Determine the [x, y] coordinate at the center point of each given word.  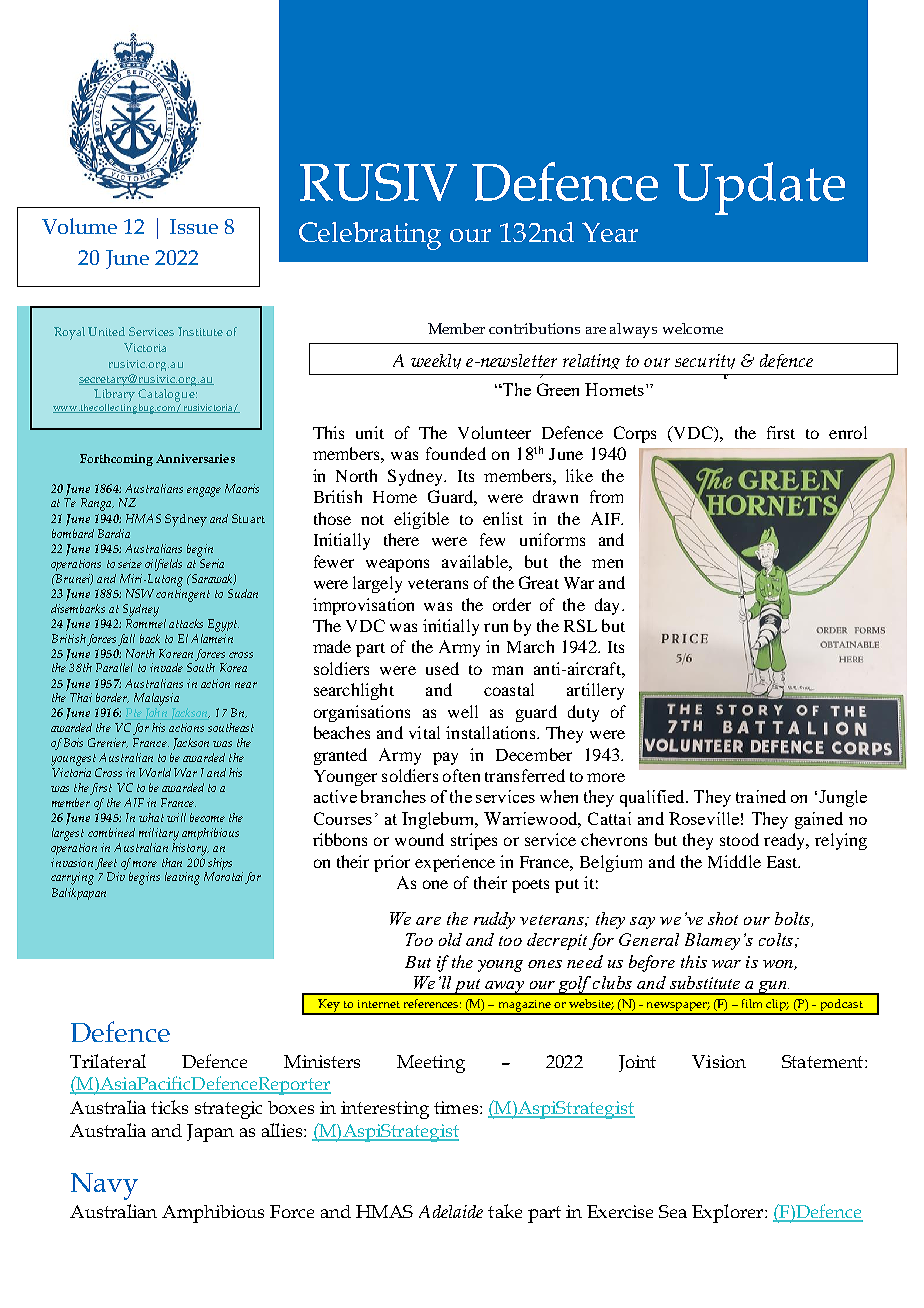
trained [761, 796]
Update [759, 188]
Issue [194, 226]
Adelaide [451, 1211]
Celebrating [370, 236]
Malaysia [156, 699]
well [463, 711]
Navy [104, 1186]
